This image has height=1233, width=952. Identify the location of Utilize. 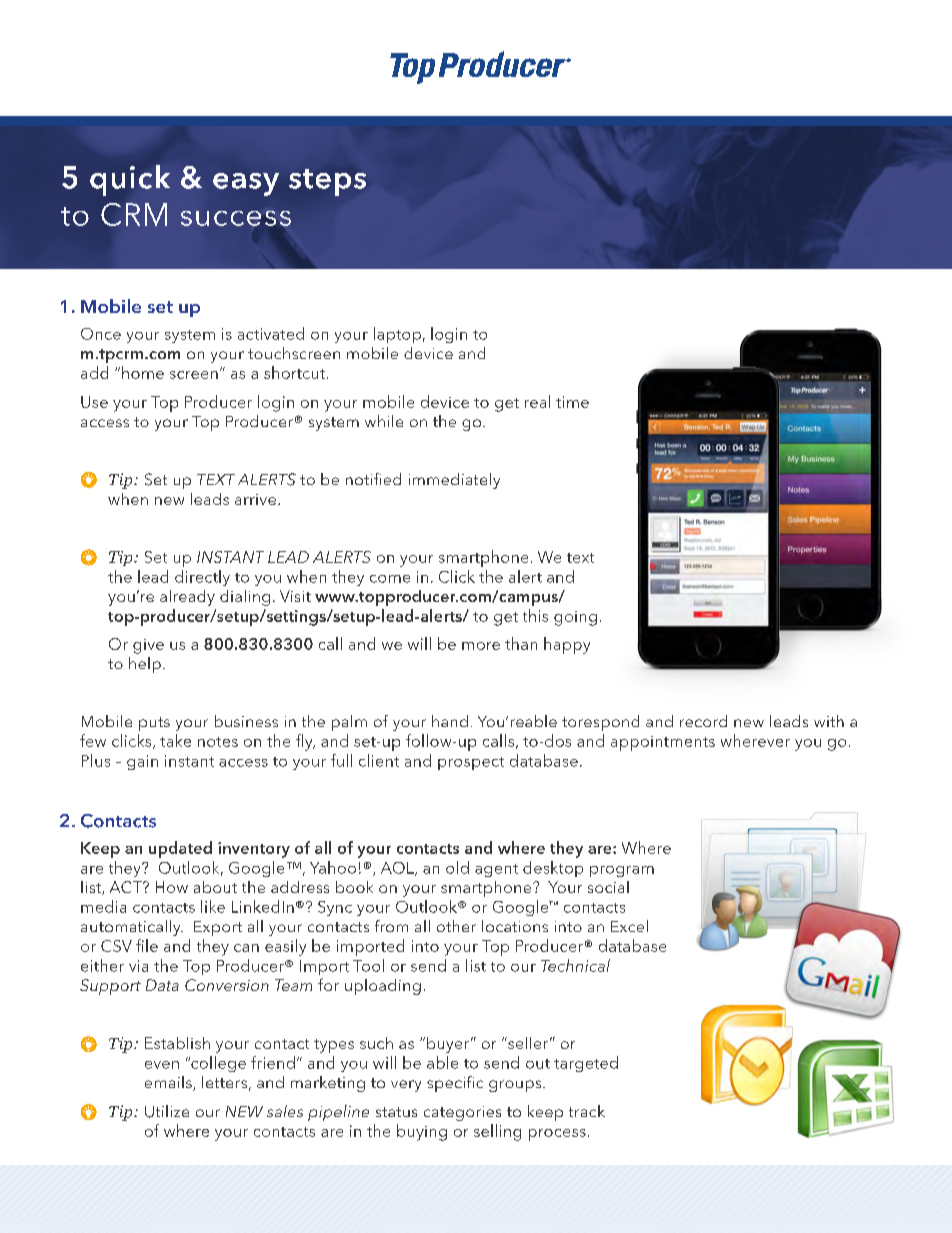
(167, 1111).
